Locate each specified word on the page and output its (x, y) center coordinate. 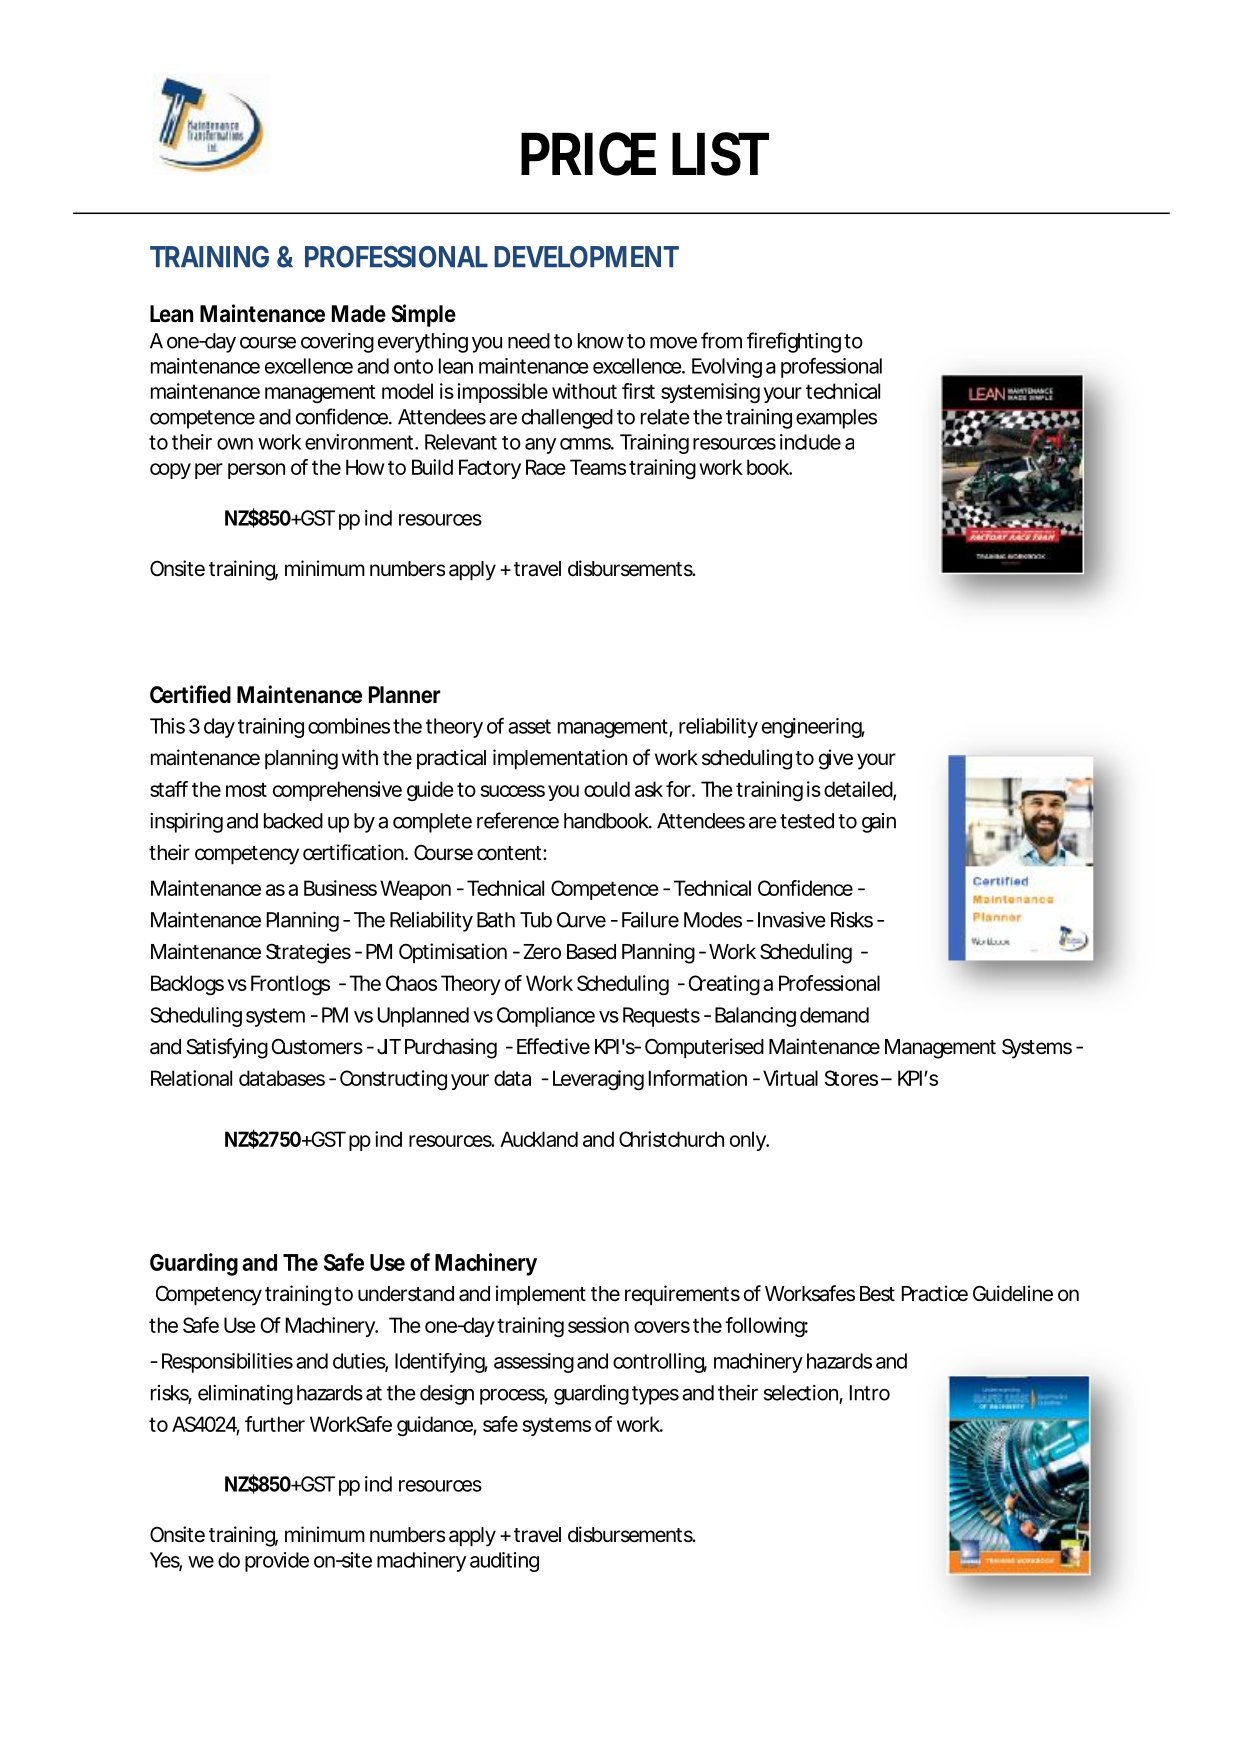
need (529, 341)
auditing (504, 1562)
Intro (870, 1393)
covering (337, 343)
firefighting (794, 342)
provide (277, 1562)
